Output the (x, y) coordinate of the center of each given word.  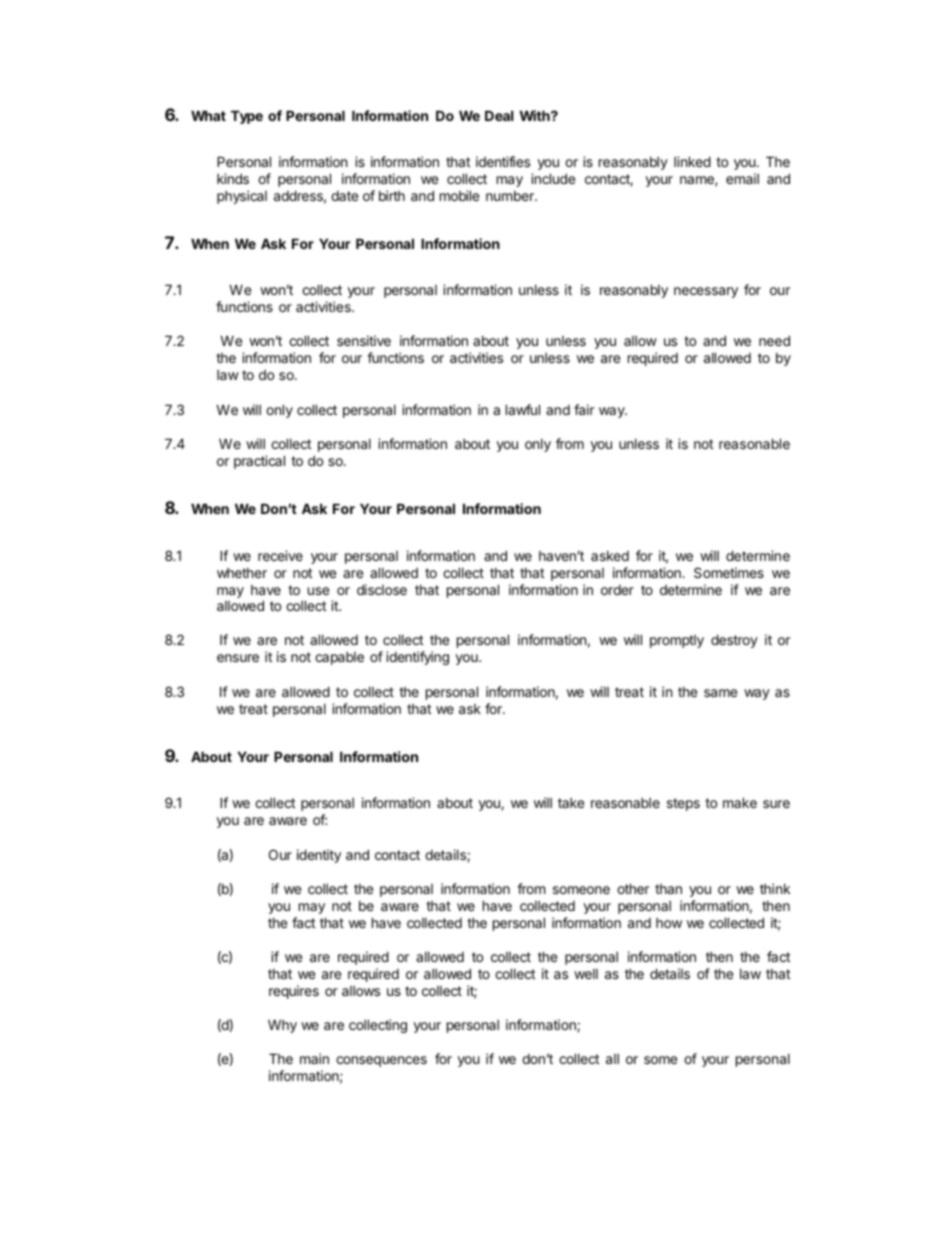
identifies (503, 161)
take (571, 803)
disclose (382, 589)
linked (692, 161)
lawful (523, 409)
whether (242, 573)
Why (282, 1026)
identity (319, 856)
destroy (734, 641)
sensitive (364, 340)
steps (683, 804)
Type (247, 117)
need (774, 340)
